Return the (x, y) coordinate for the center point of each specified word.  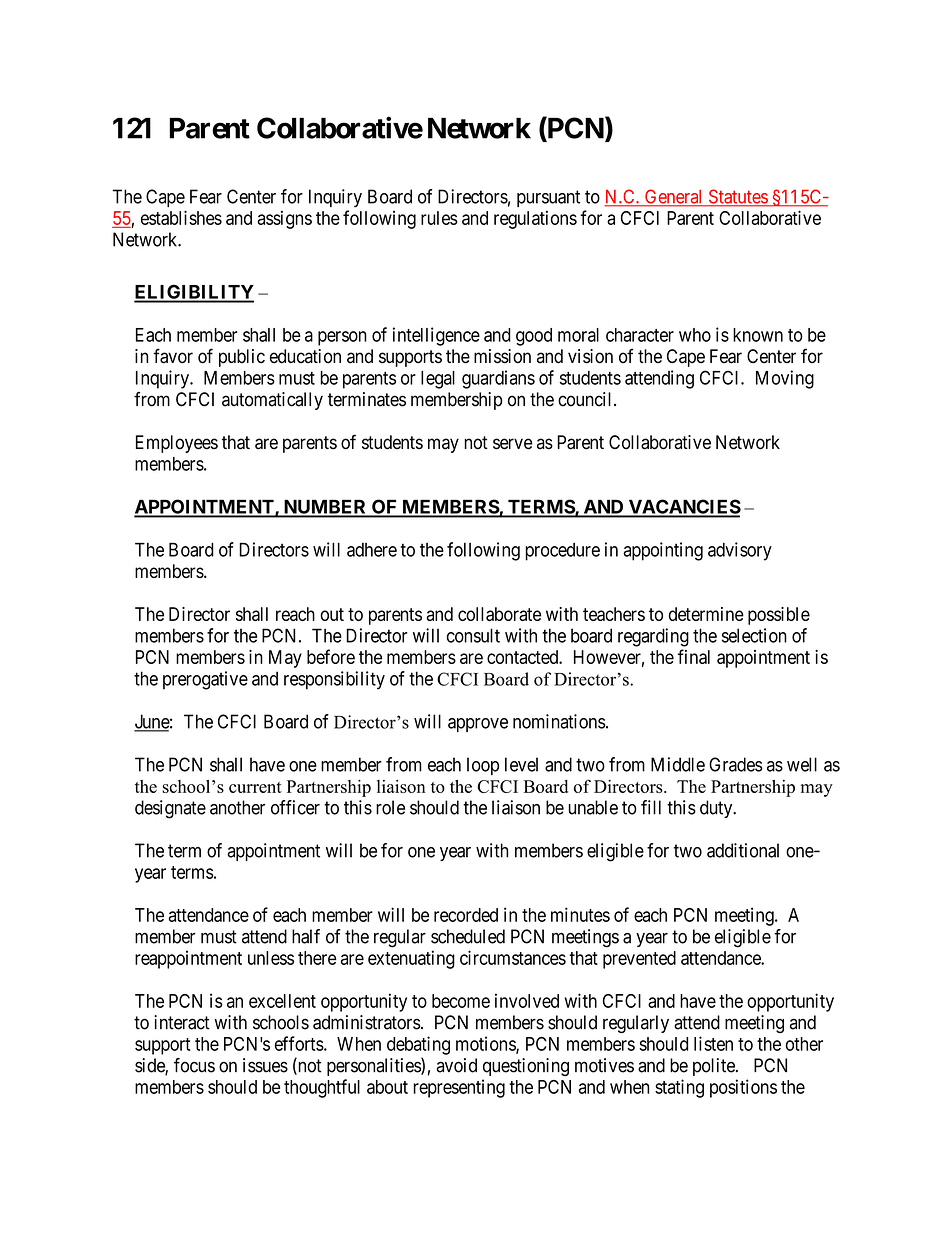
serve (513, 444)
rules (439, 218)
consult (473, 635)
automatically (272, 401)
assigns (285, 220)
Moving (785, 379)
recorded (466, 915)
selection (754, 635)
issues (265, 1065)
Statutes (737, 197)
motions (486, 1044)
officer (295, 807)
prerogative (205, 680)
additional (743, 850)
